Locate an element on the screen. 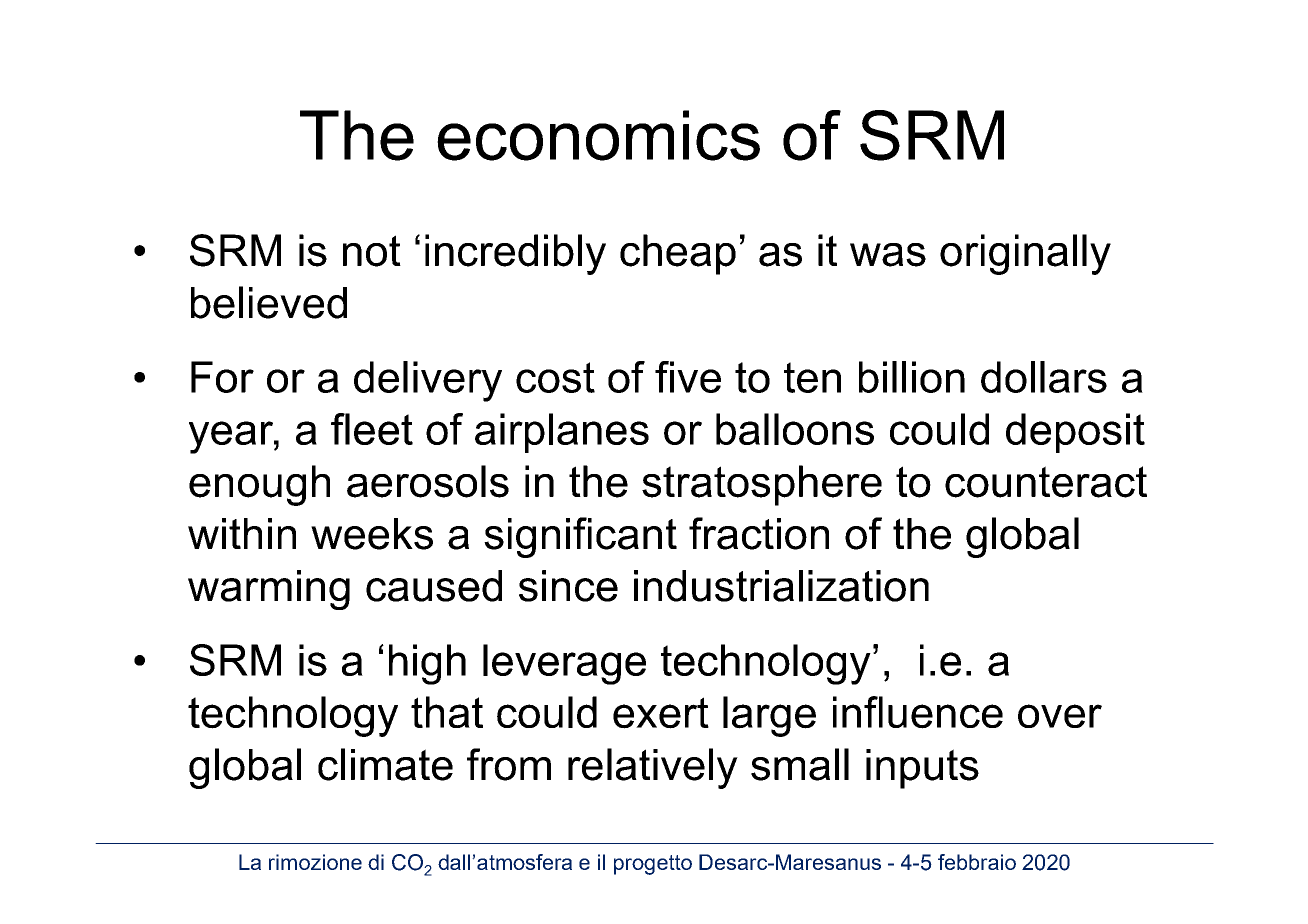 The width and height of the screenshot is (1308, 924). from is located at coordinates (509, 764).
